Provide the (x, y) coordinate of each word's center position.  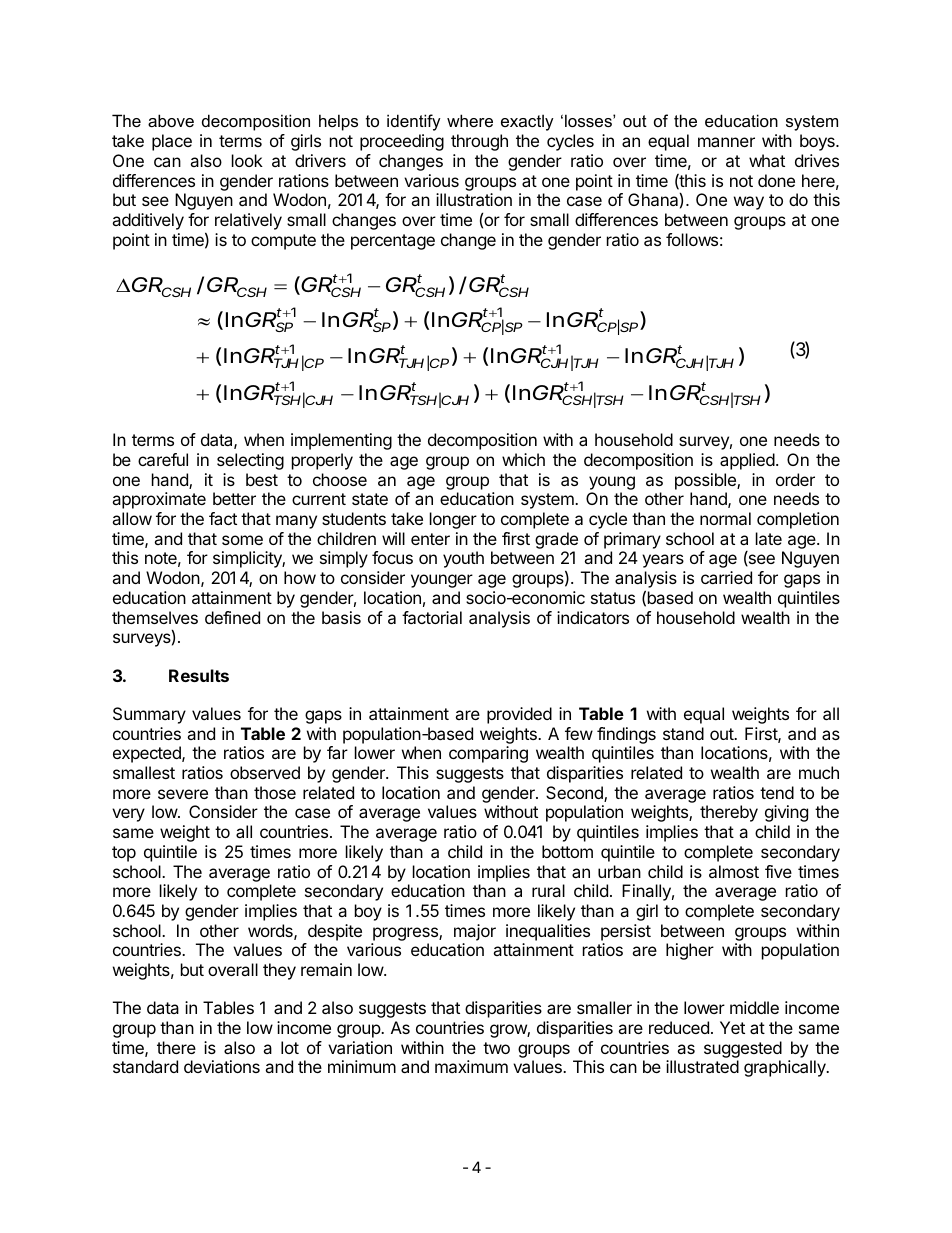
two (496, 1048)
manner (726, 142)
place (172, 142)
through (479, 142)
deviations (222, 1066)
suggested (743, 1049)
